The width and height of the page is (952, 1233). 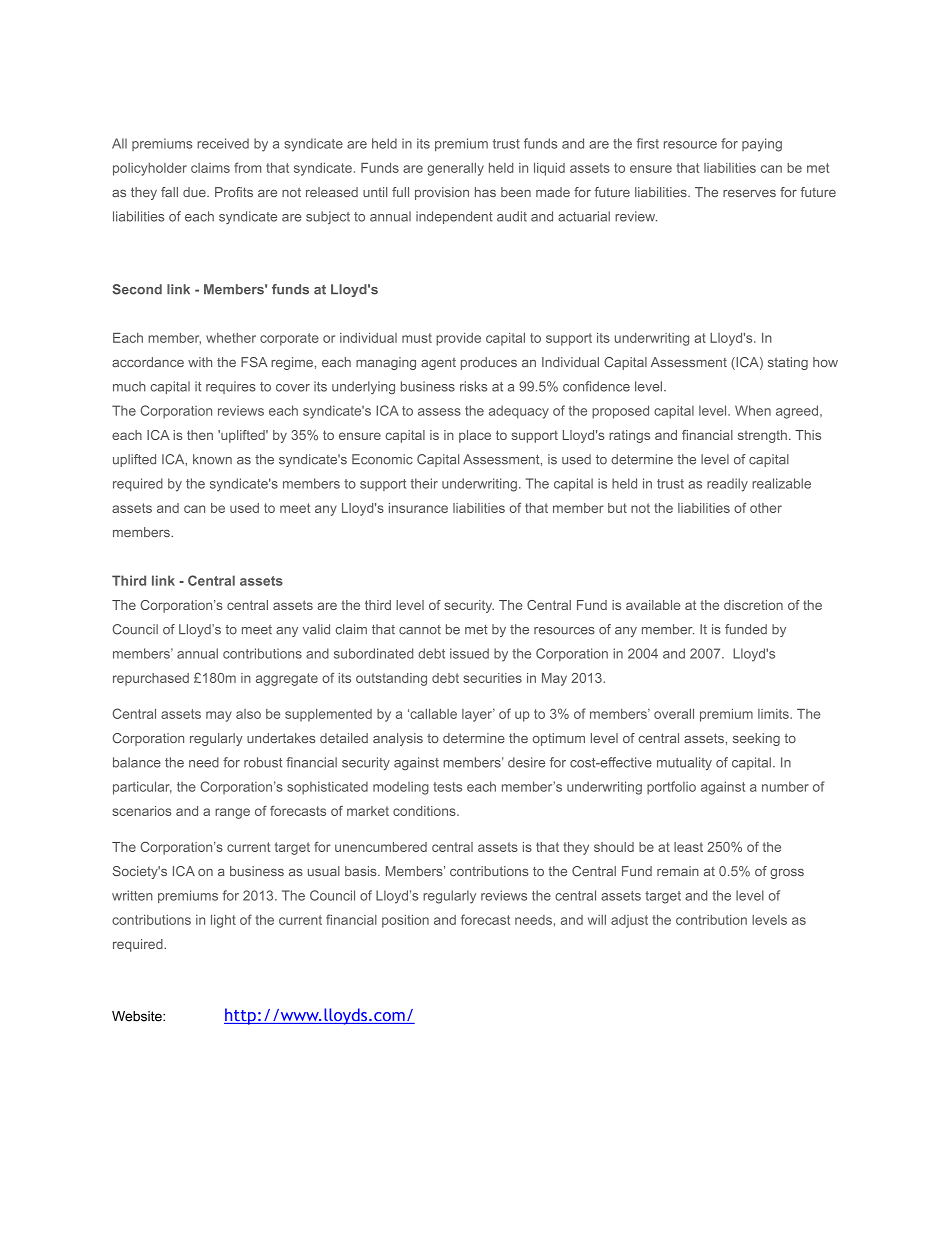 I want to click on reserves, so click(x=749, y=193).
